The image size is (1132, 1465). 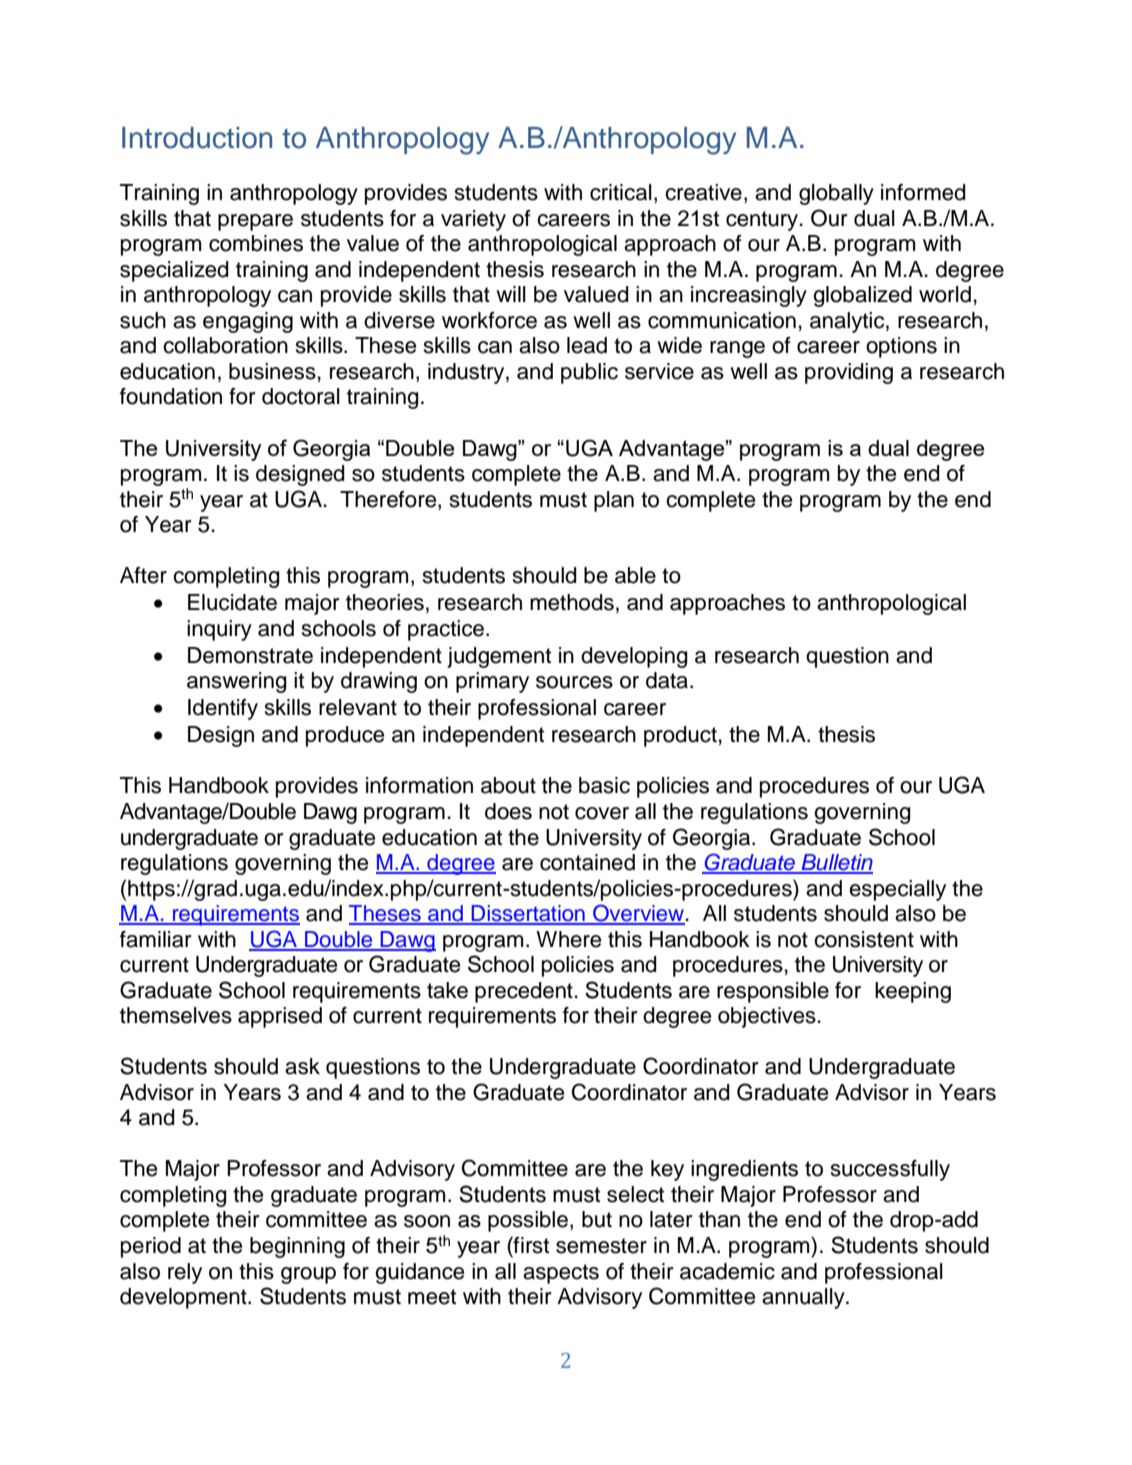 I want to click on objectives, so click(x=768, y=1017).
